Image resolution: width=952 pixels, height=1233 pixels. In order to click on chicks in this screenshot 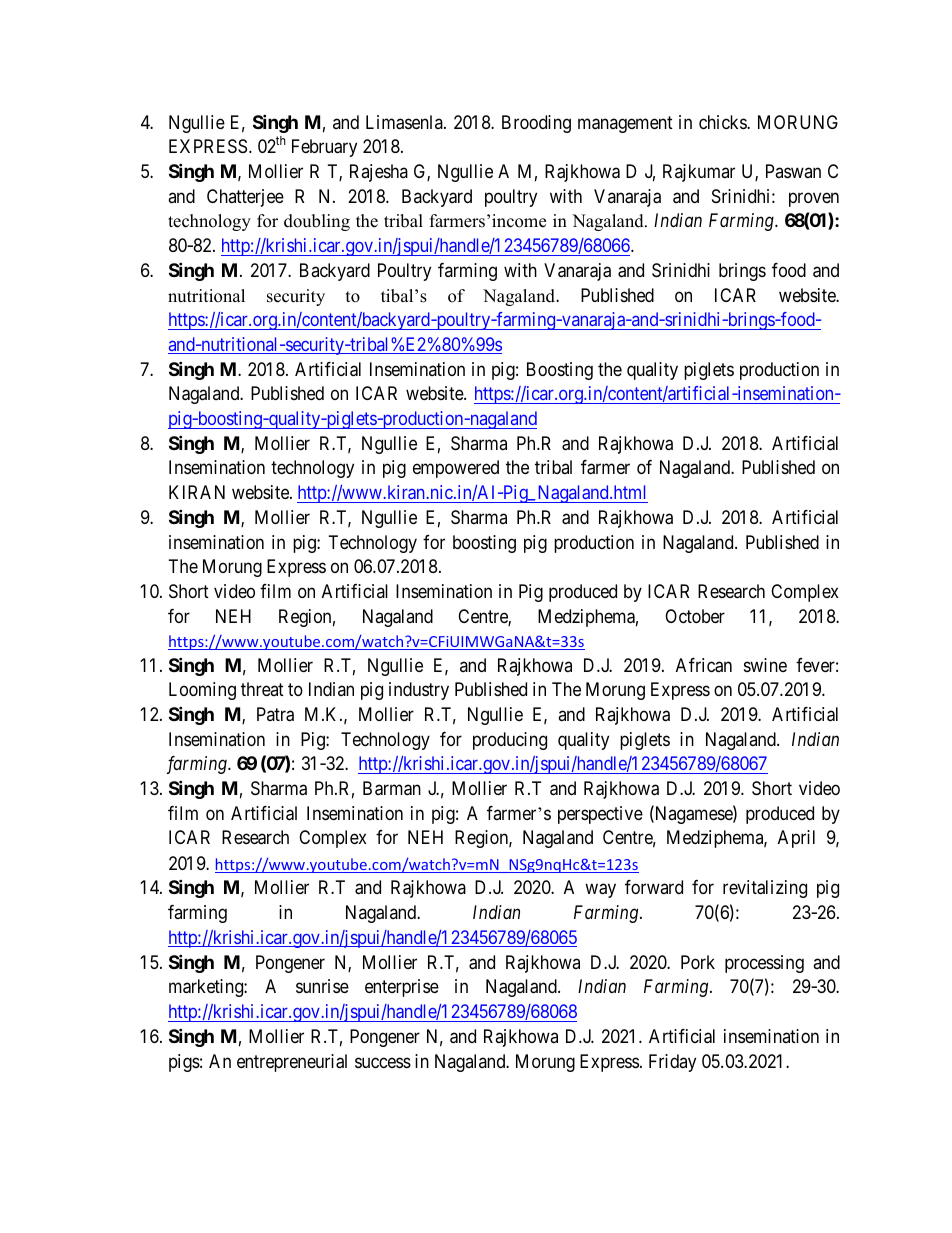, I will do `click(723, 122)`.
